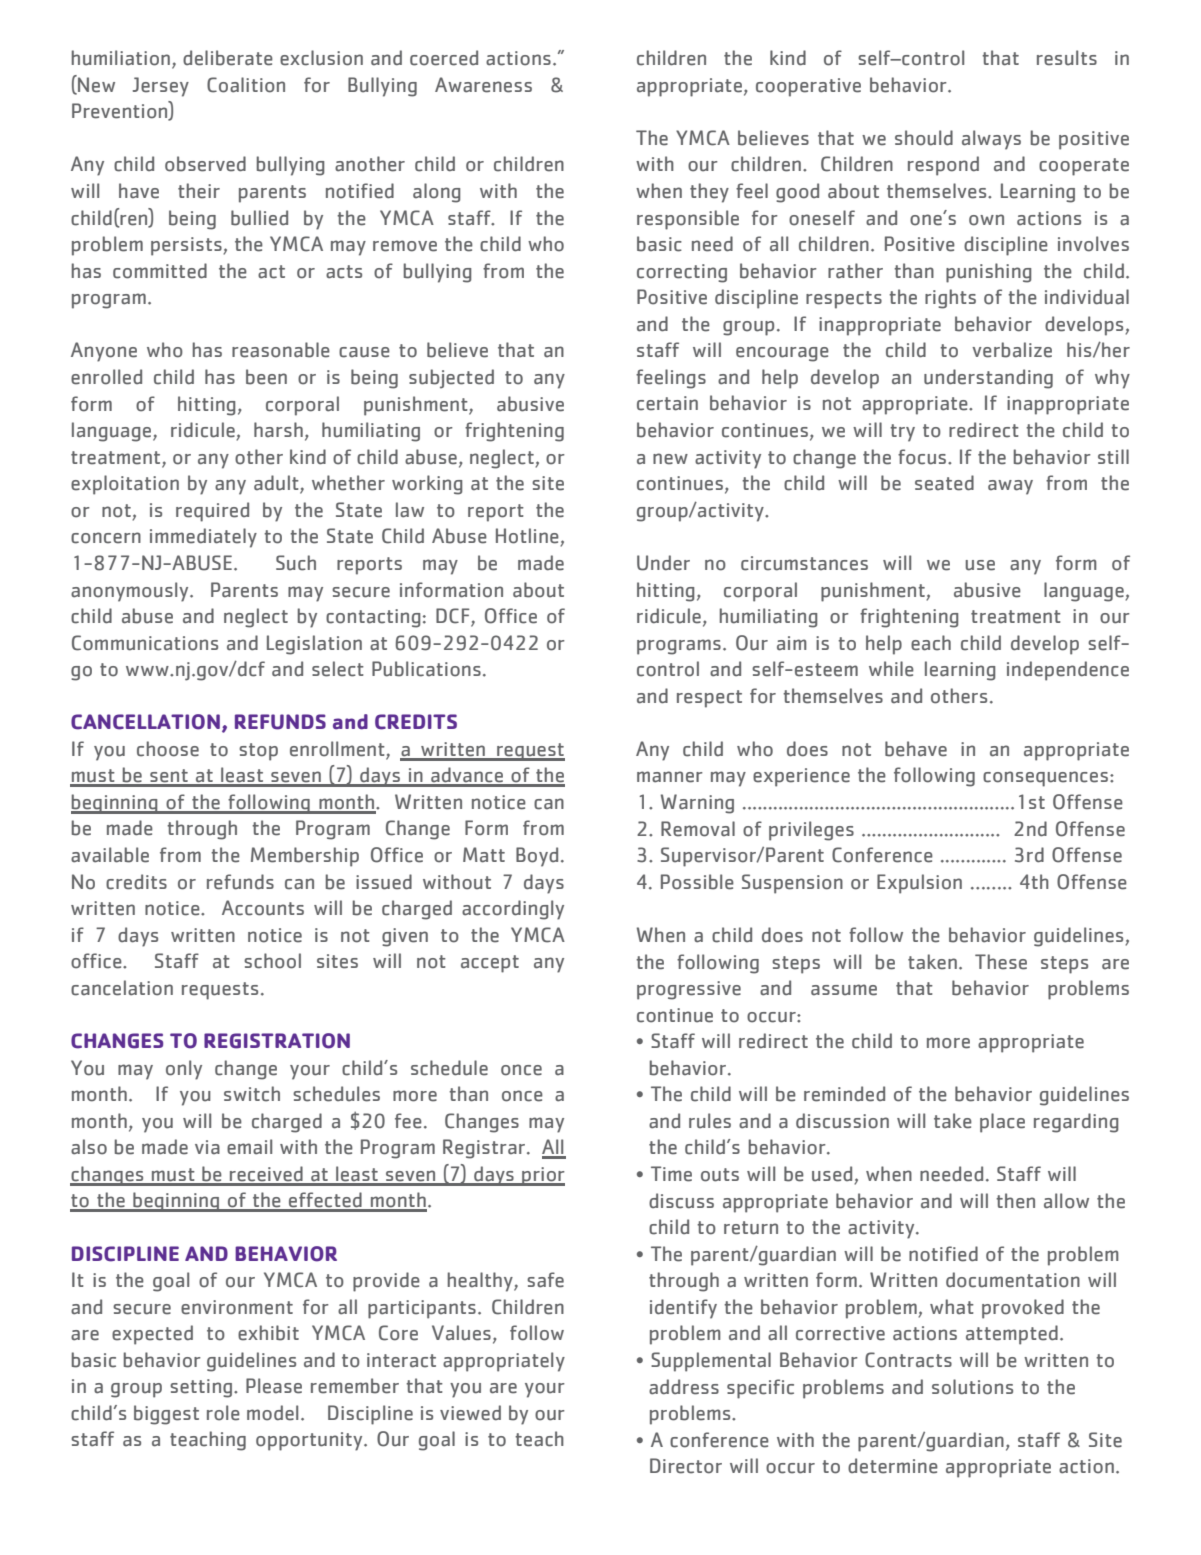 The height and width of the page is (1555, 1201). Describe the element at coordinates (203, 538) in the page. I see `immediately` at that location.
